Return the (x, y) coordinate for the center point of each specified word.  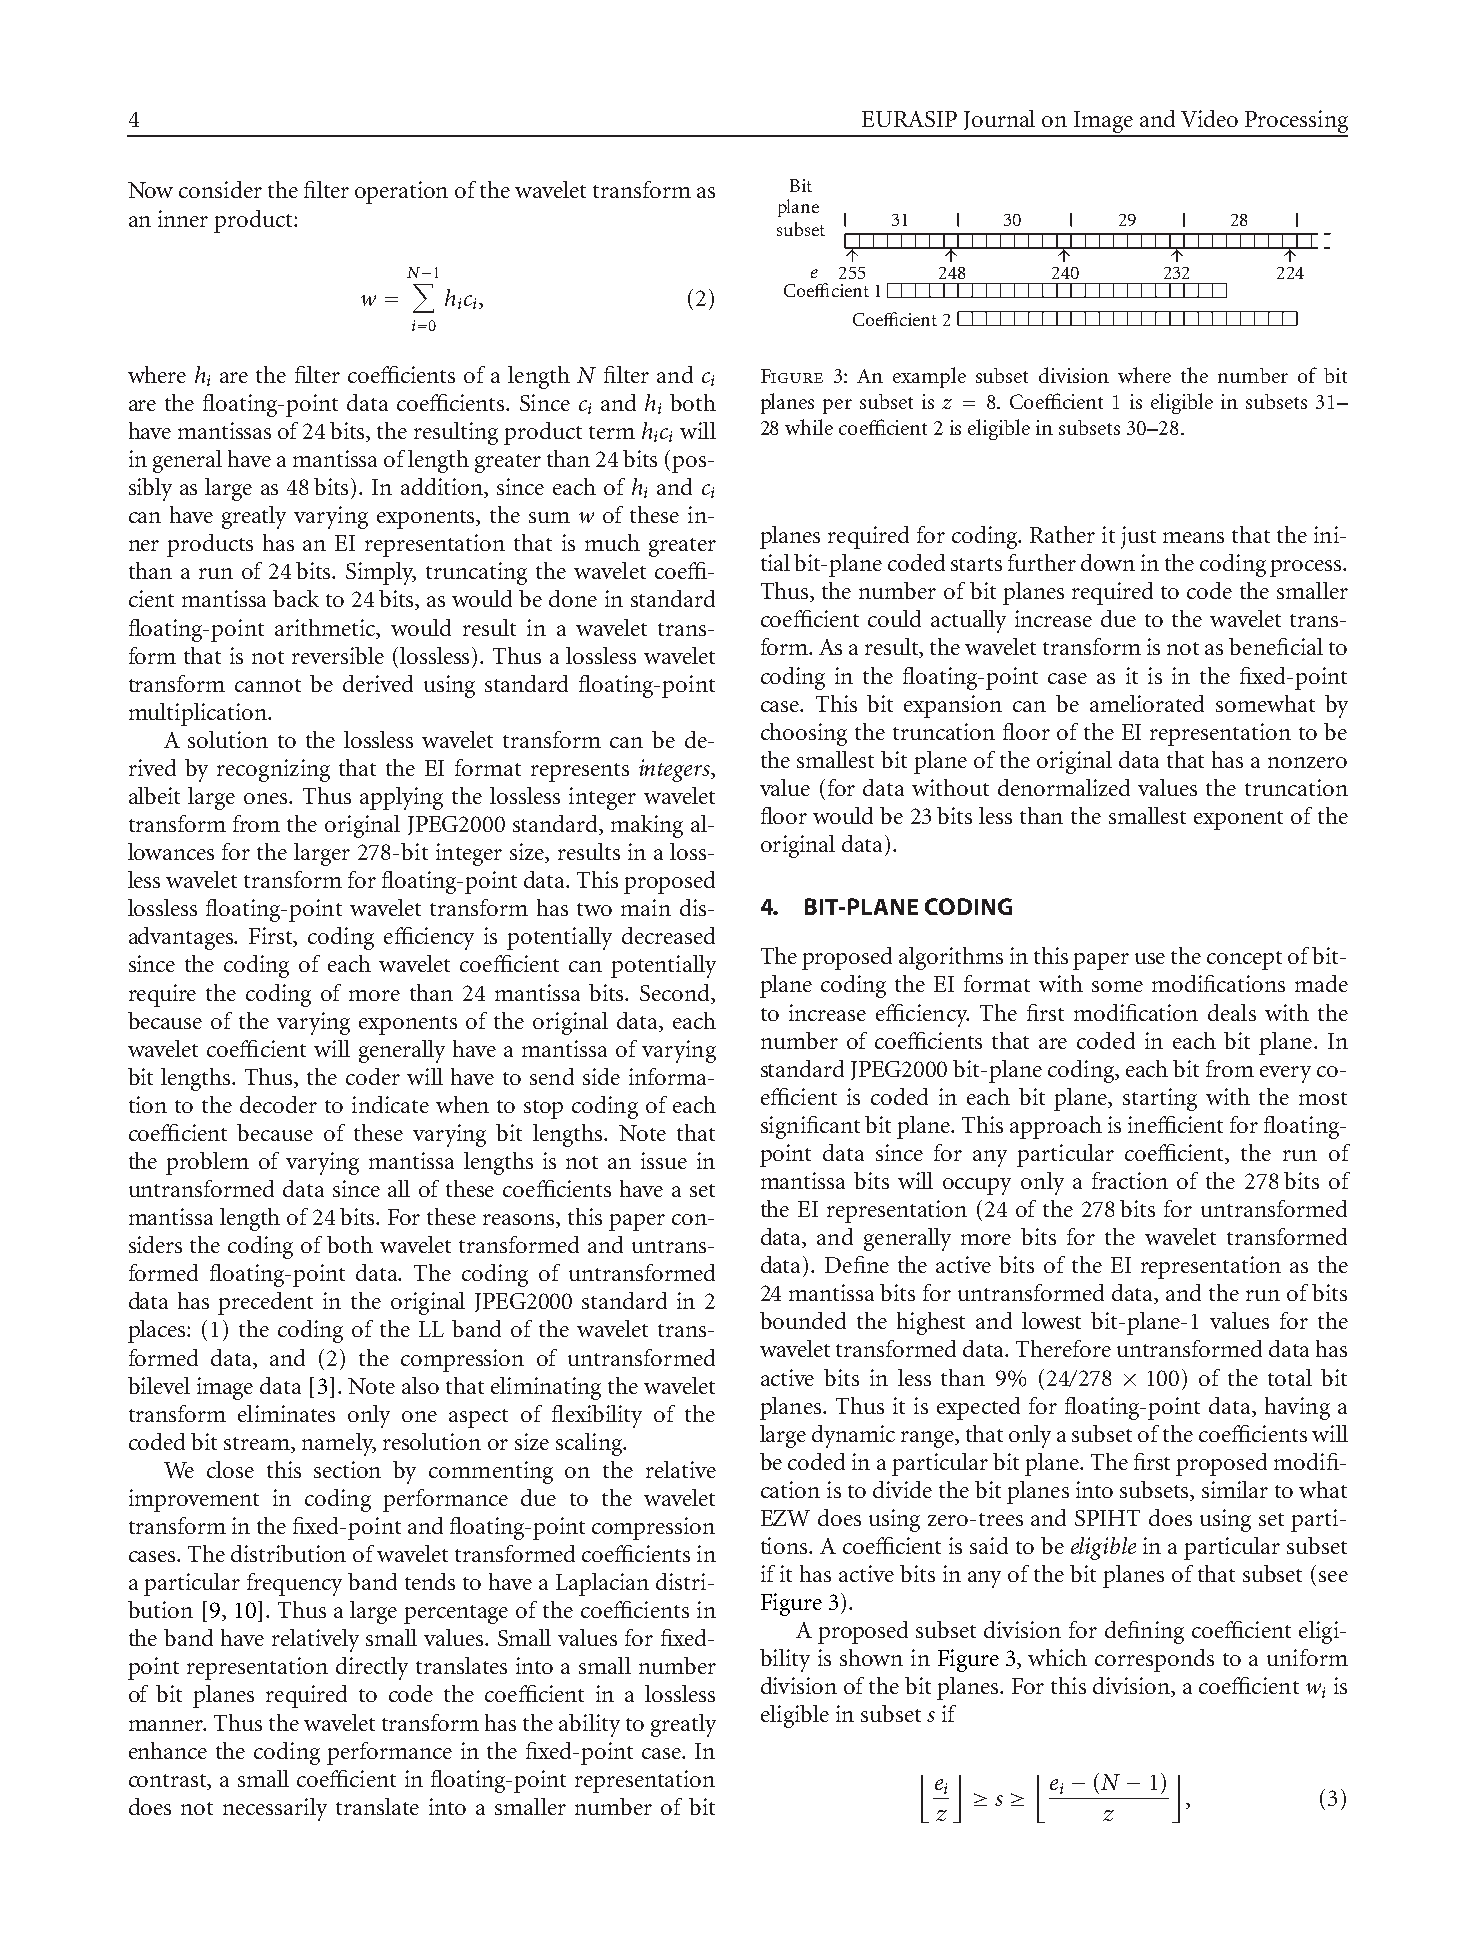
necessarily (275, 1809)
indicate (390, 1104)
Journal (999, 120)
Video (1209, 118)
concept (1244, 960)
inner (183, 218)
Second (676, 992)
